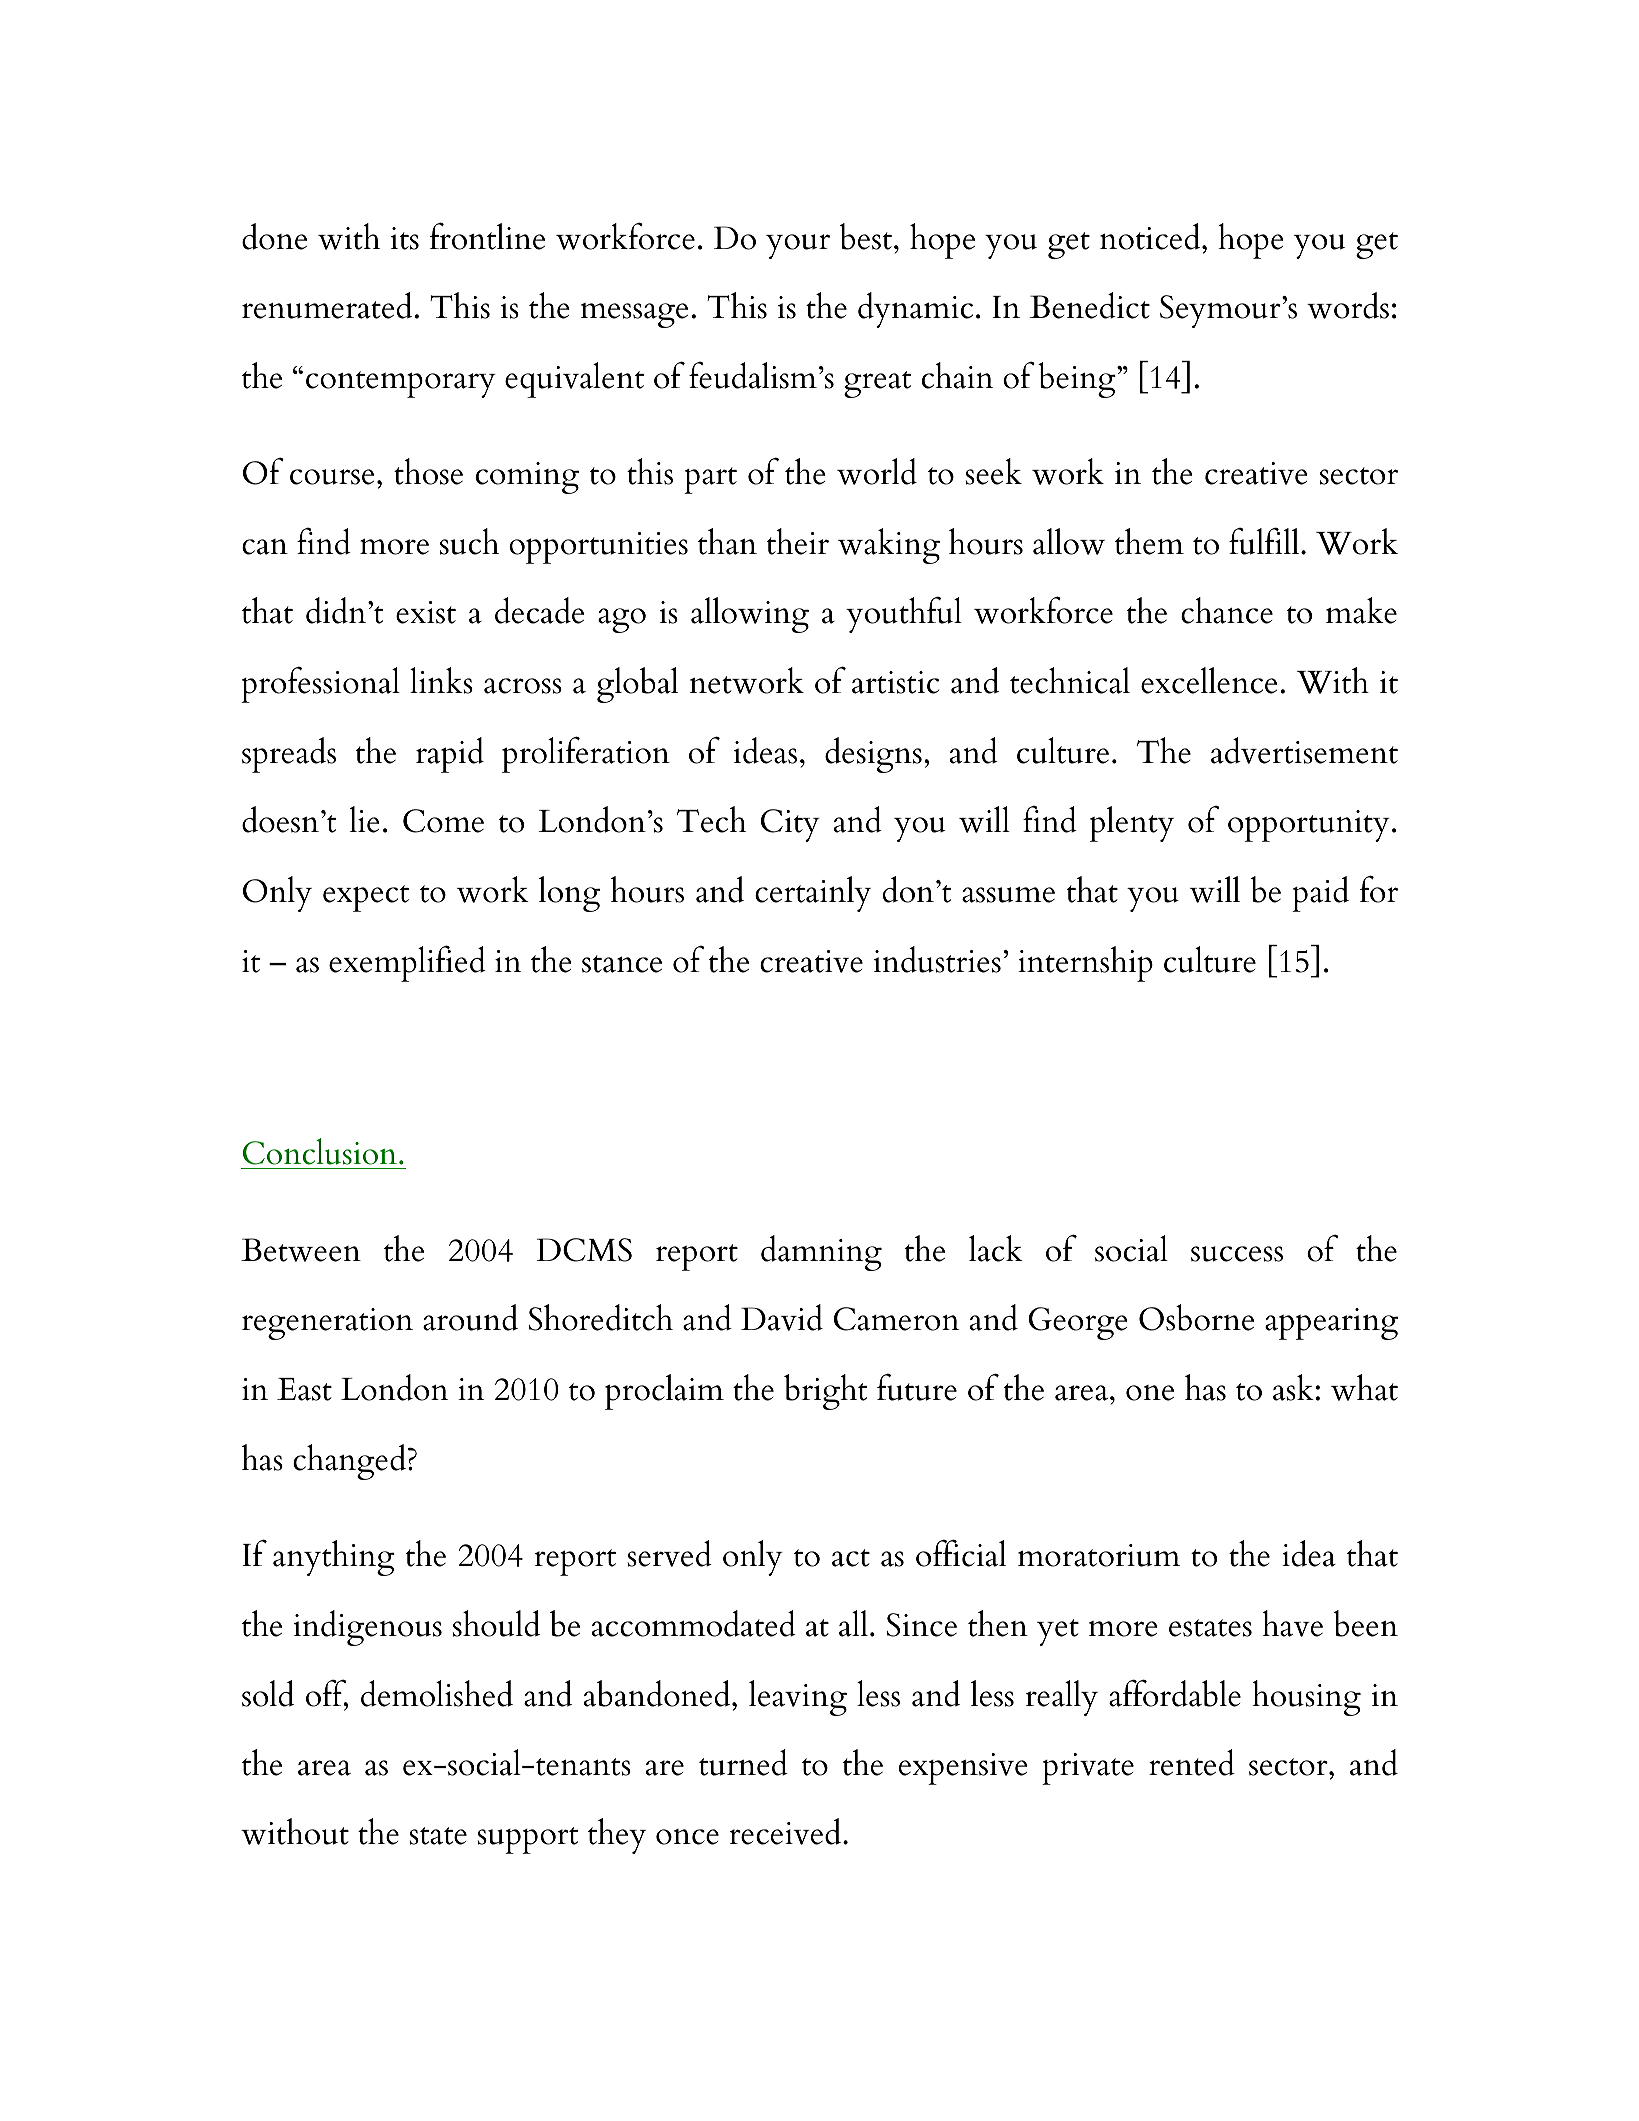  Describe the element at coordinates (441, 680) in the screenshot. I see `links` at that location.
